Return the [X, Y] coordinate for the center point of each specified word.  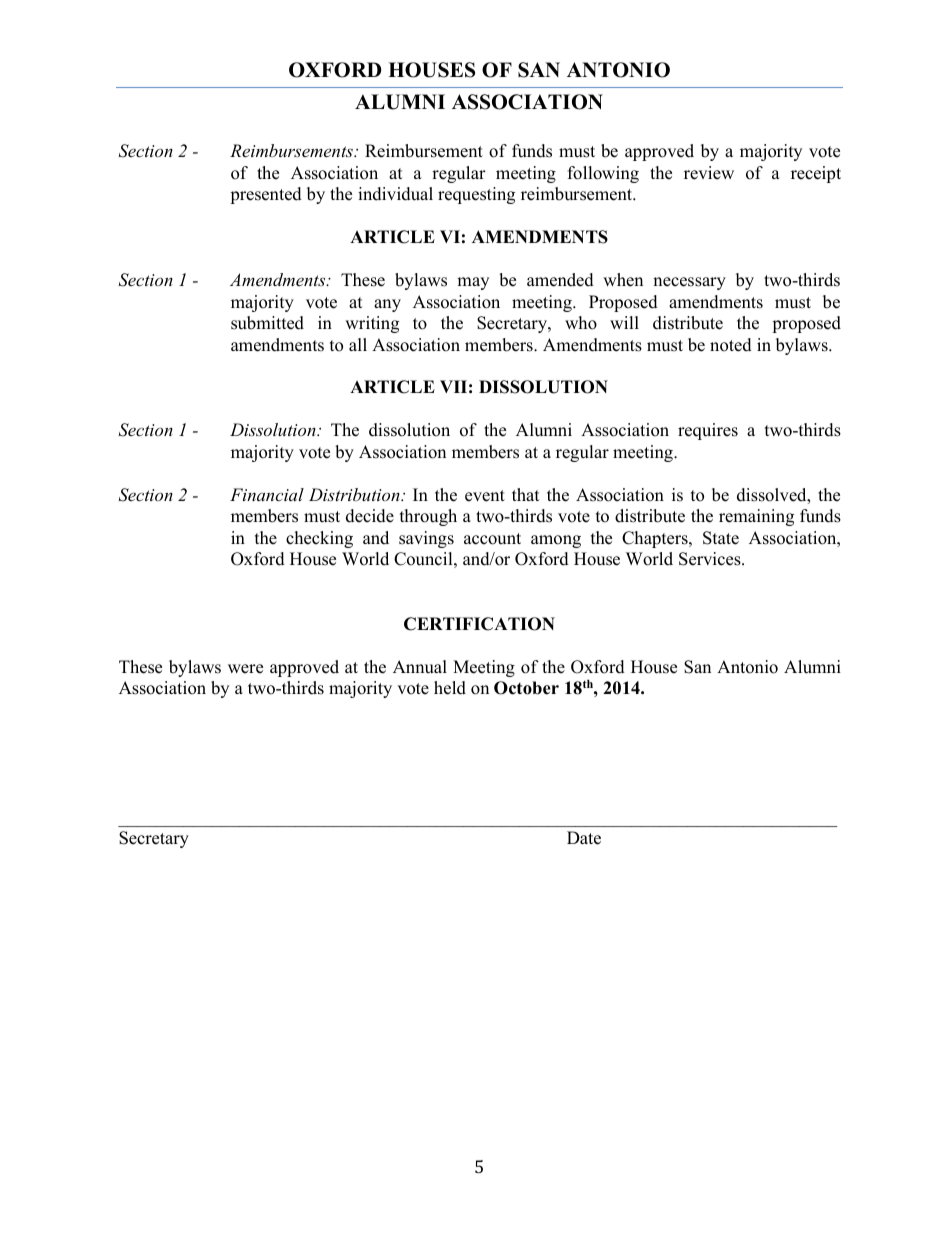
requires [708, 431]
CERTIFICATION [479, 624]
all [358, 344]
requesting [476, 195]
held [450, 688]
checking [319, 539]
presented [266, 195]
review [709, 173]
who [581, 323]
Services [711, 559]
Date [584, 838]
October [526, 688]
